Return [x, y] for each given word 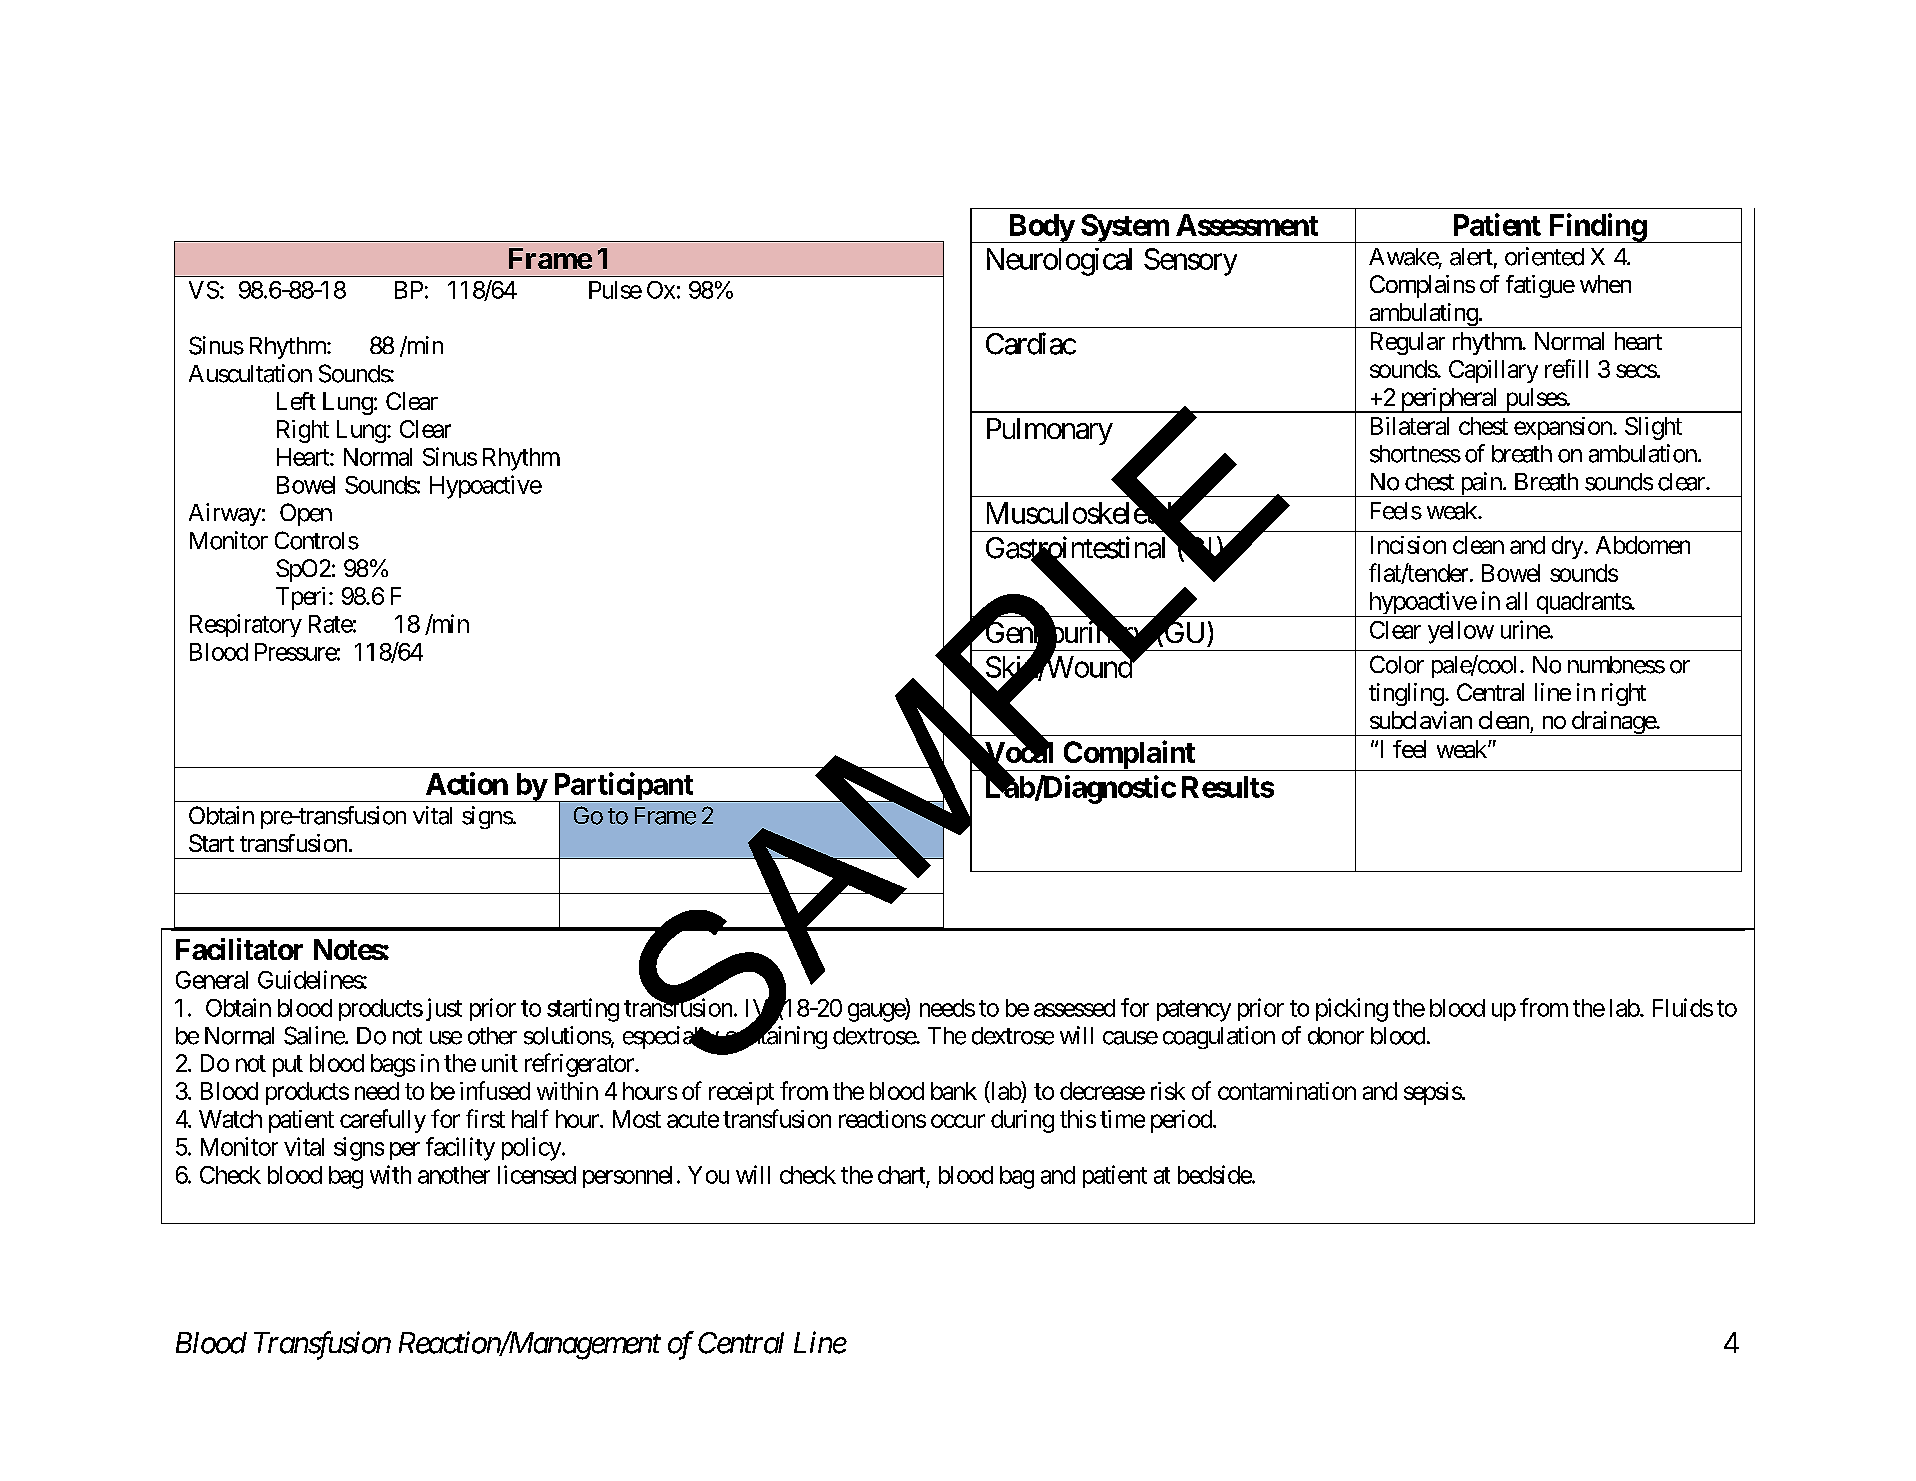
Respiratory [246, 625]
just [444, 1009]
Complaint [1129, 755]
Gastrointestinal [1078, 548]
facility [460, 1149]
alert [1471, 257]
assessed [1074, 1008]
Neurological [1059, 262]
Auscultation [250, 373]
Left [296, 401]
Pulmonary [1050, 431]
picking [1352, 1010]
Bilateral [1410, 426]
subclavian [1421, 720]
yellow [1461, 632]
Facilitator [239, 949]
